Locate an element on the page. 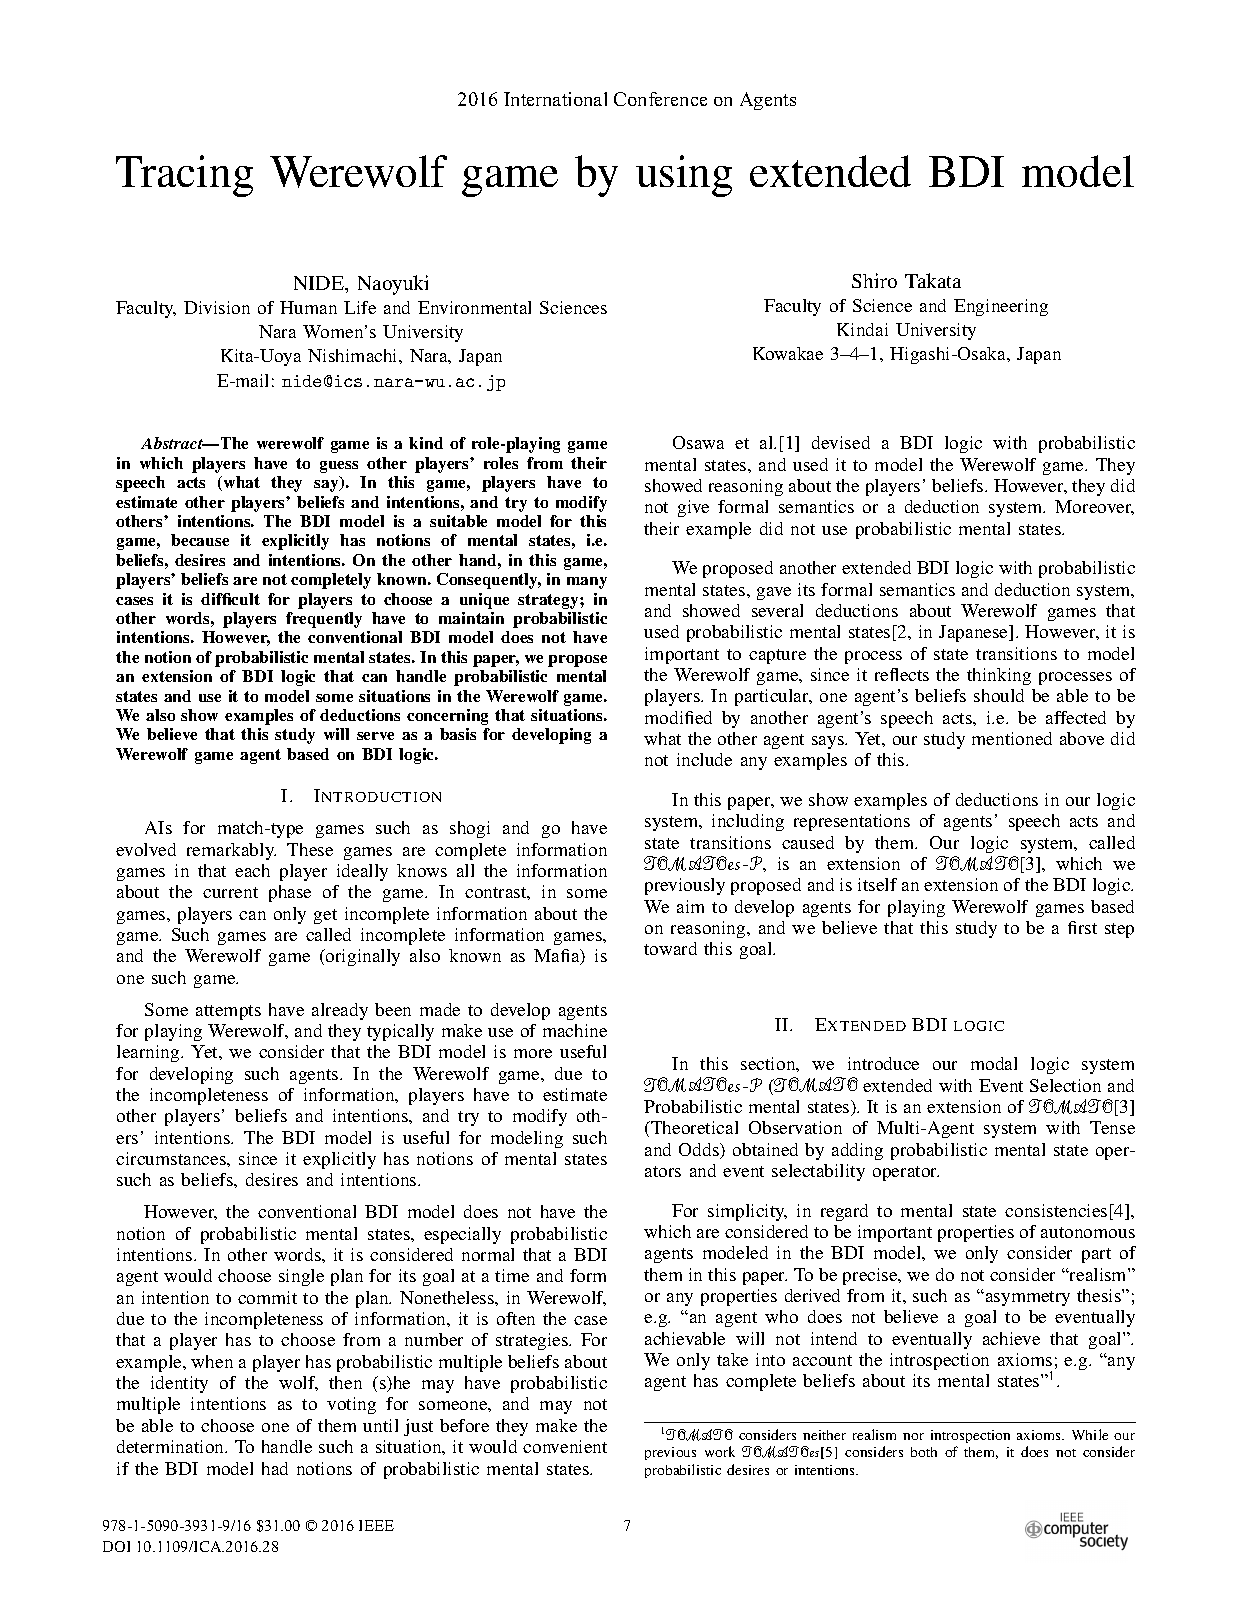 The height and width of the document is (1624, 1255). Tracing is located at coordinates (184, 176).
